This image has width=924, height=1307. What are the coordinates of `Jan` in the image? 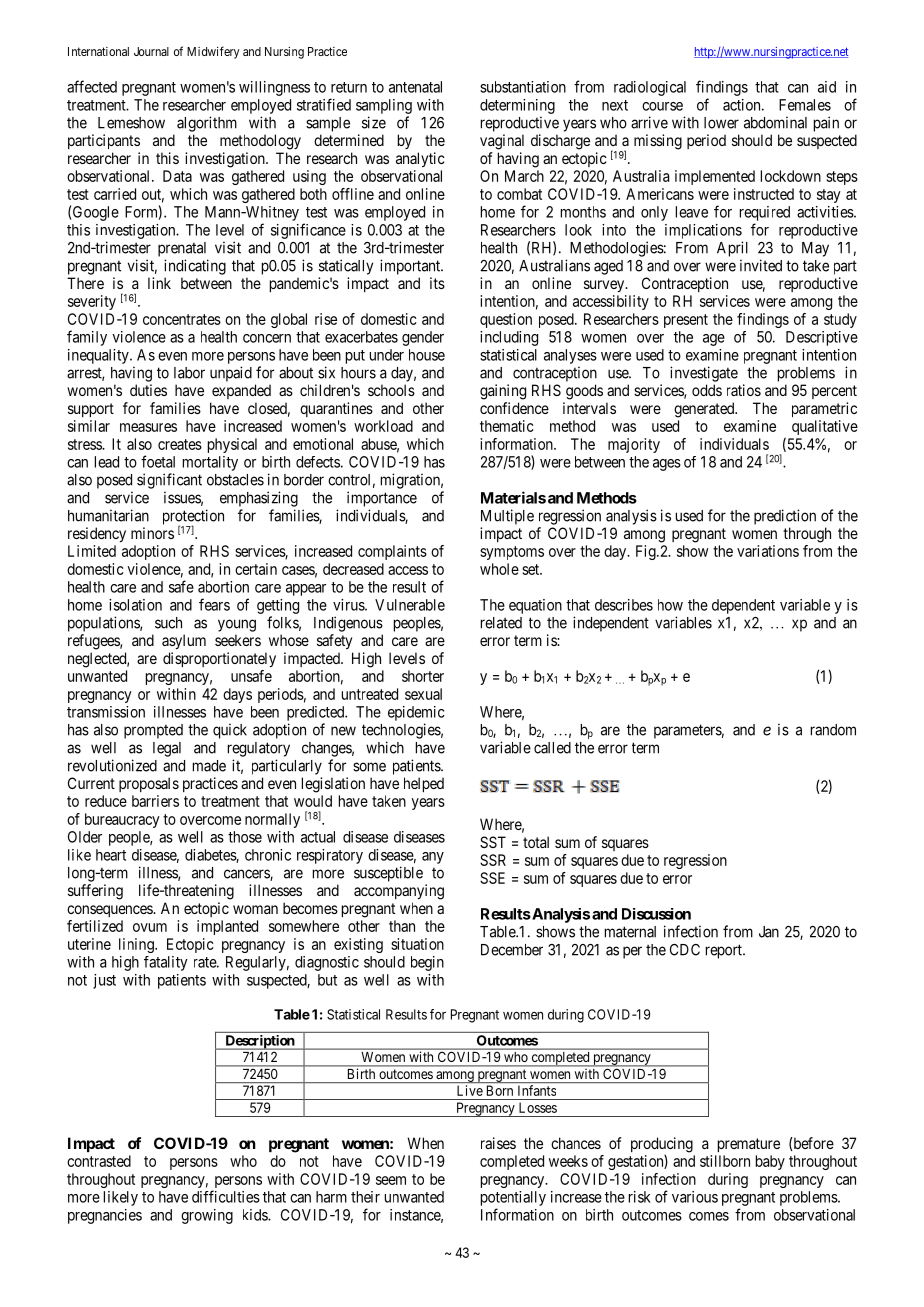 It's located at (769, 932).
